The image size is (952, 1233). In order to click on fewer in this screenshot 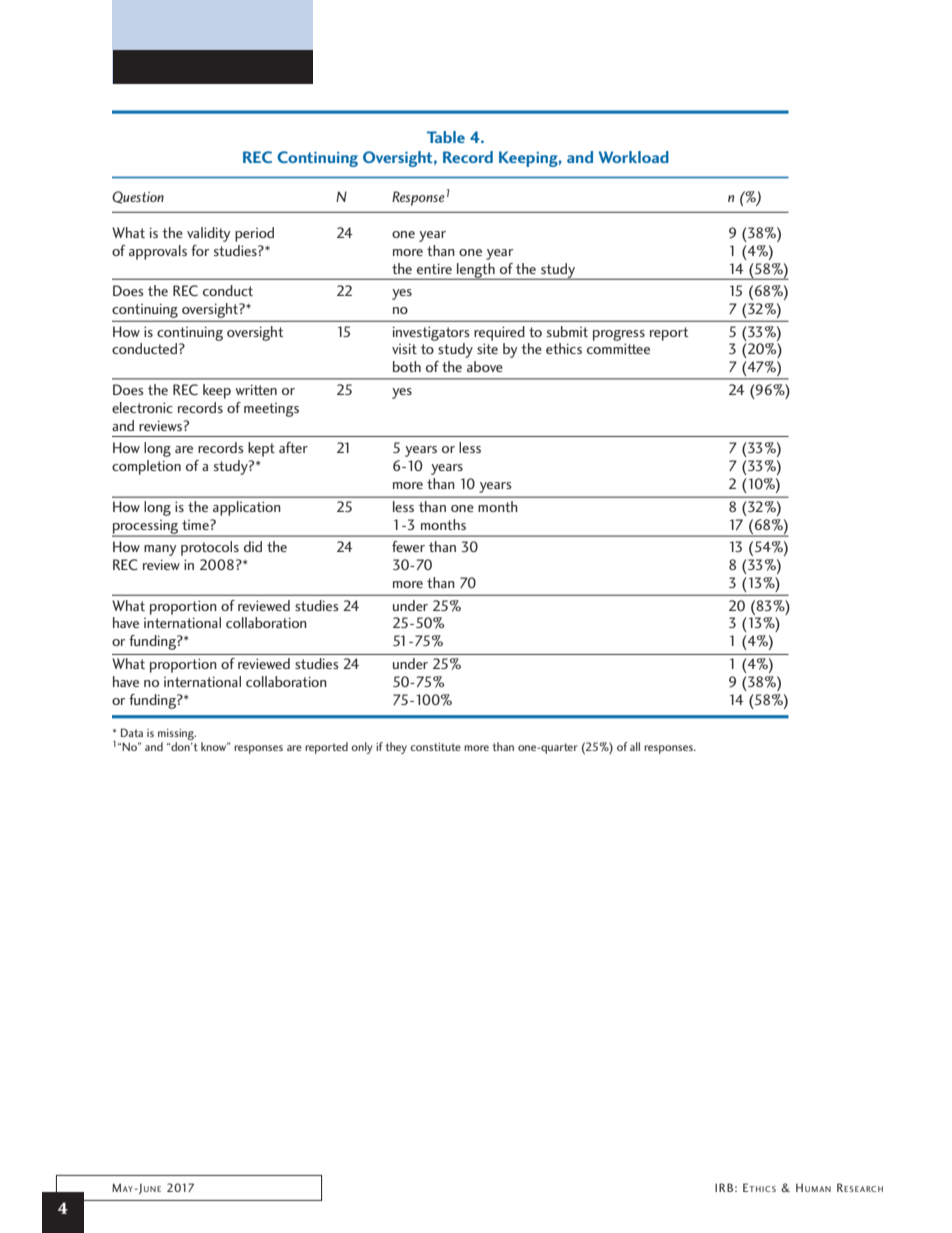, I will do `click(408, 546)`.
